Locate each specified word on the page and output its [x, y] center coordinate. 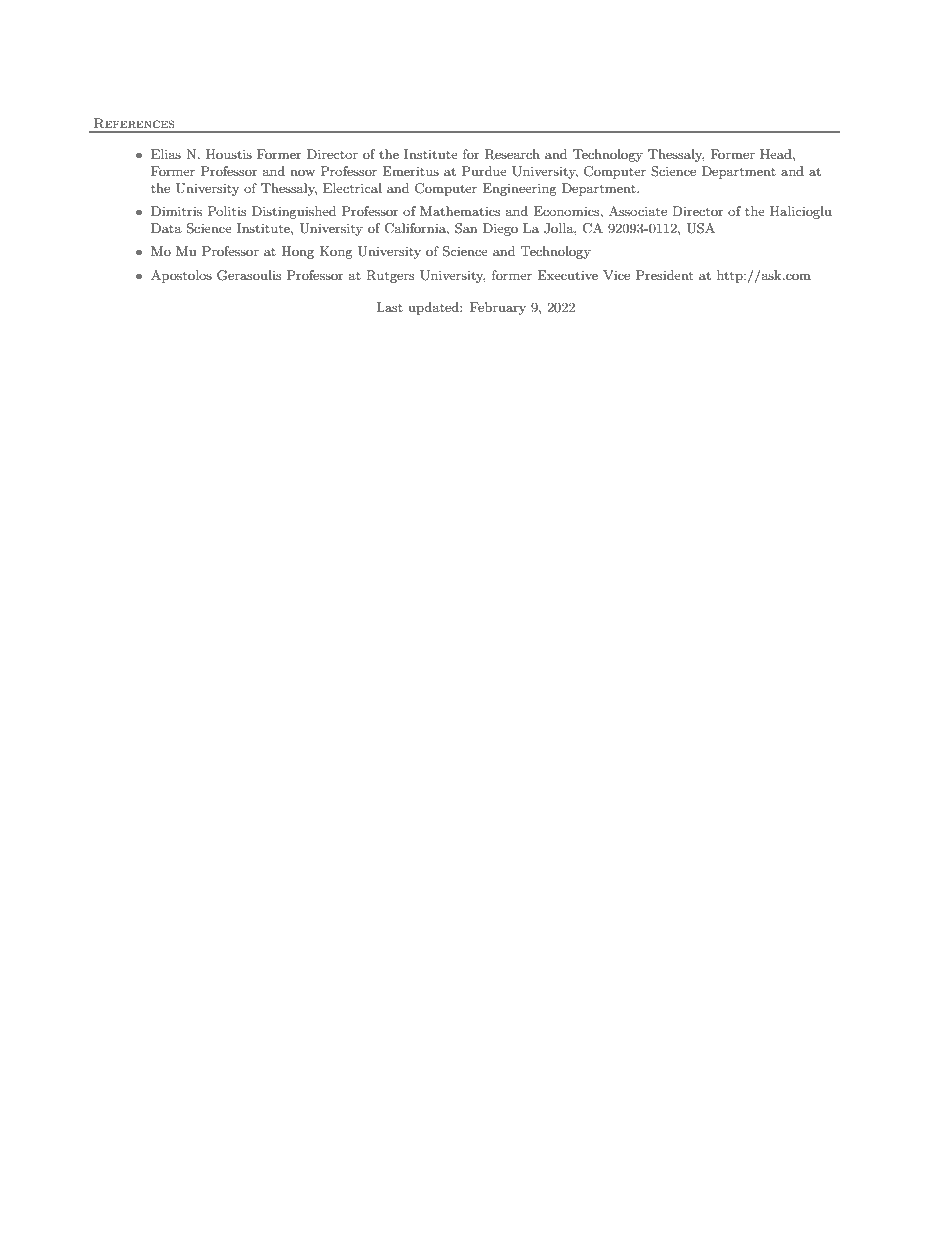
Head [777, 154]
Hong [297, 252]
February [498, 308]
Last [389, 307]
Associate [638, 211]
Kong [336, 252]
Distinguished [294, 212]
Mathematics [460, 211]
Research [512, 154]
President [664, 275]
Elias [166, 154]
